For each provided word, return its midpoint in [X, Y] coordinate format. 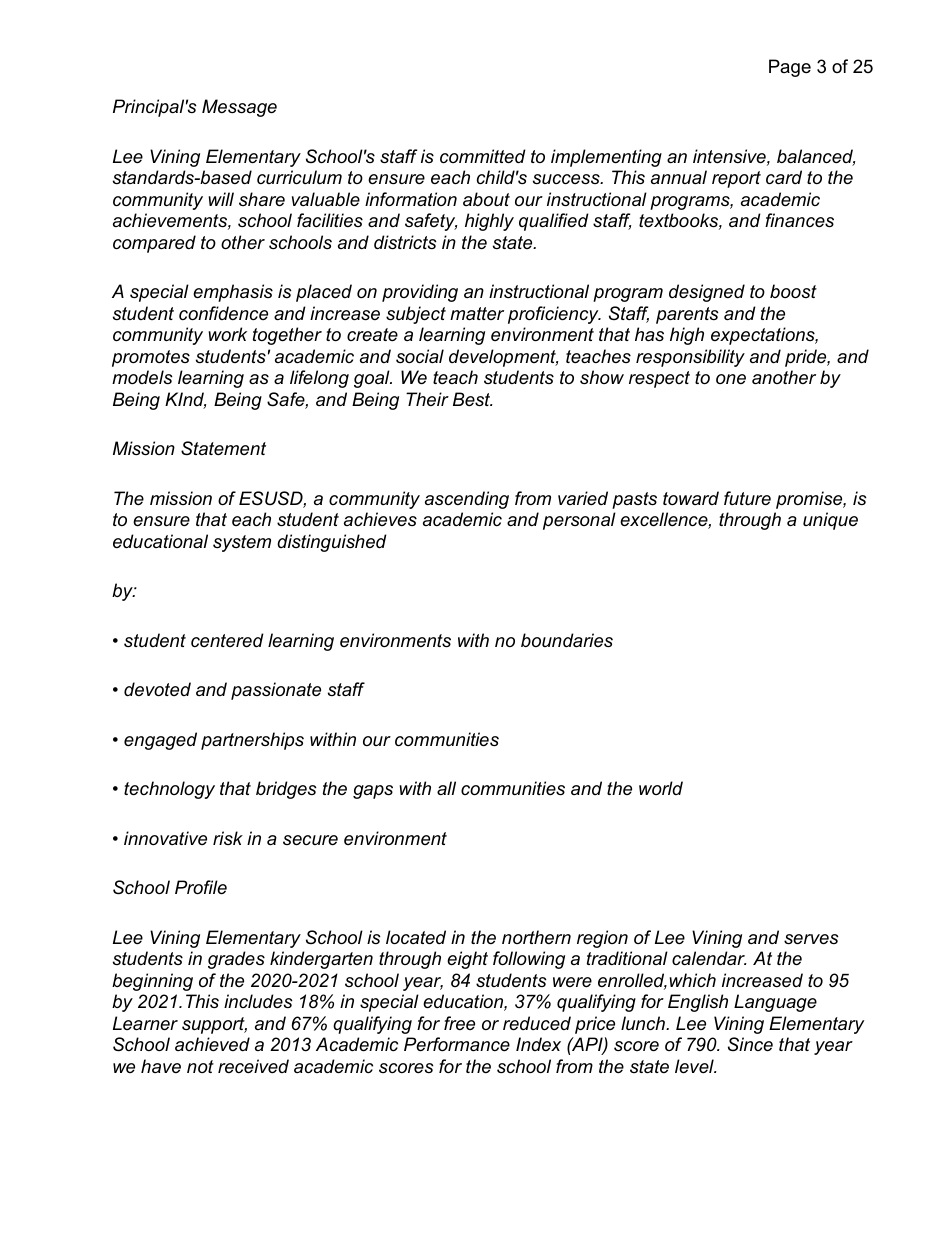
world [661, 788]
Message [239, 108]
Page [790, 68]
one [731, 379]
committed [483, 156]
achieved [212, 1044]
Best [472, 399]
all [446, 788]
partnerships [252, 741]
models [142, 377]
